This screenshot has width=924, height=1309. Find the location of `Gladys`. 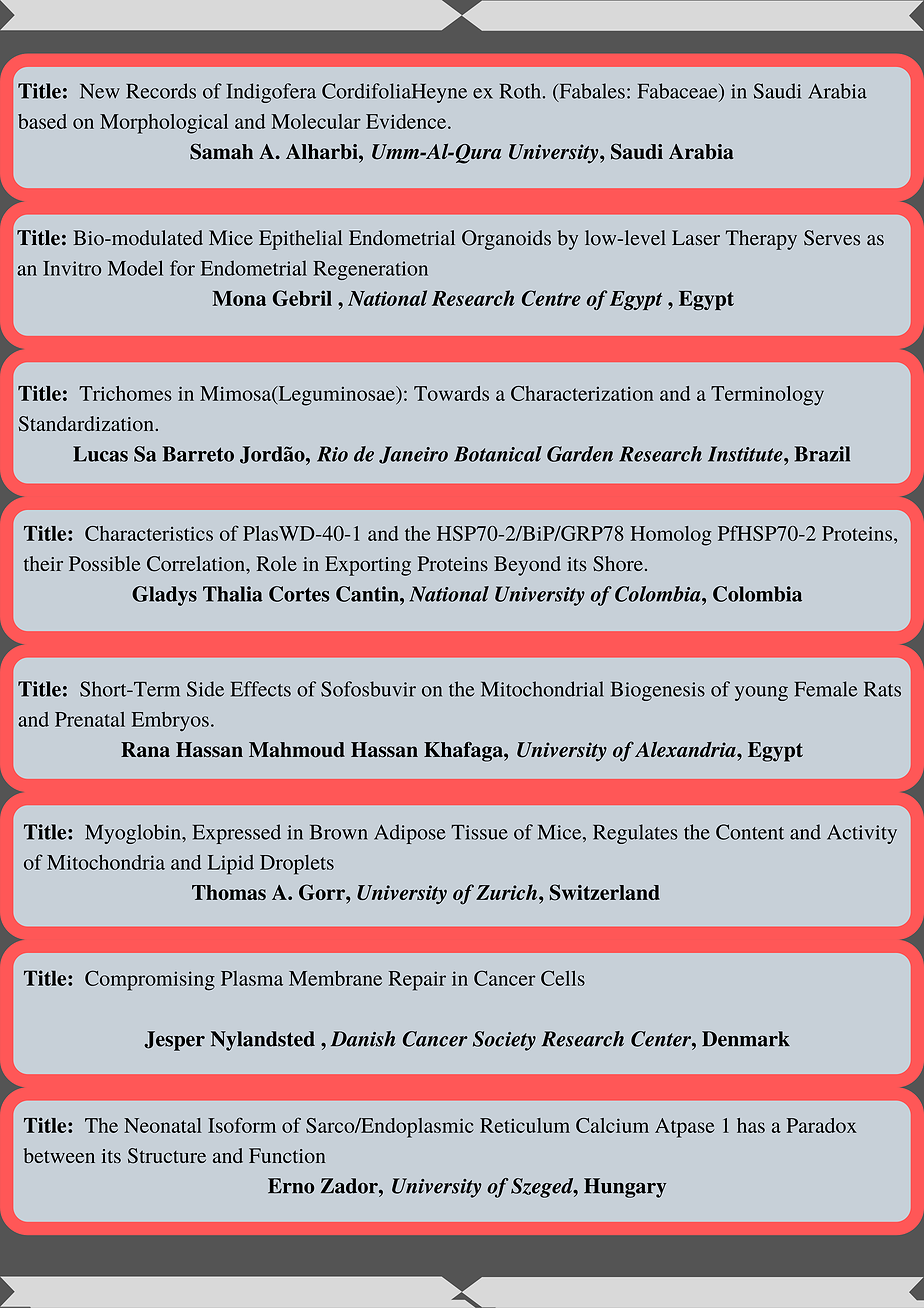

Gladys is located at coordinates (164, 596).
